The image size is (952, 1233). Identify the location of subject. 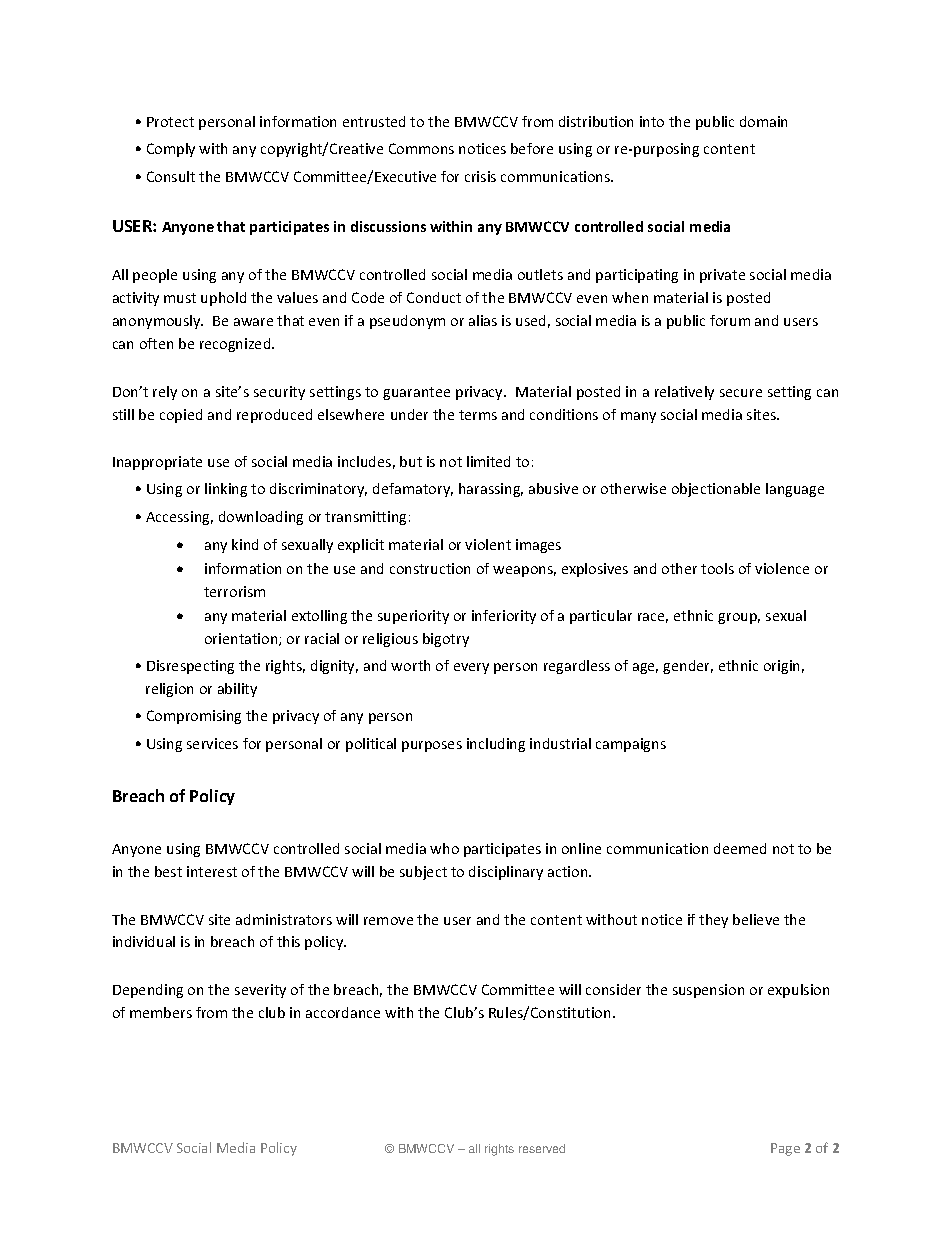
(423, 873).
